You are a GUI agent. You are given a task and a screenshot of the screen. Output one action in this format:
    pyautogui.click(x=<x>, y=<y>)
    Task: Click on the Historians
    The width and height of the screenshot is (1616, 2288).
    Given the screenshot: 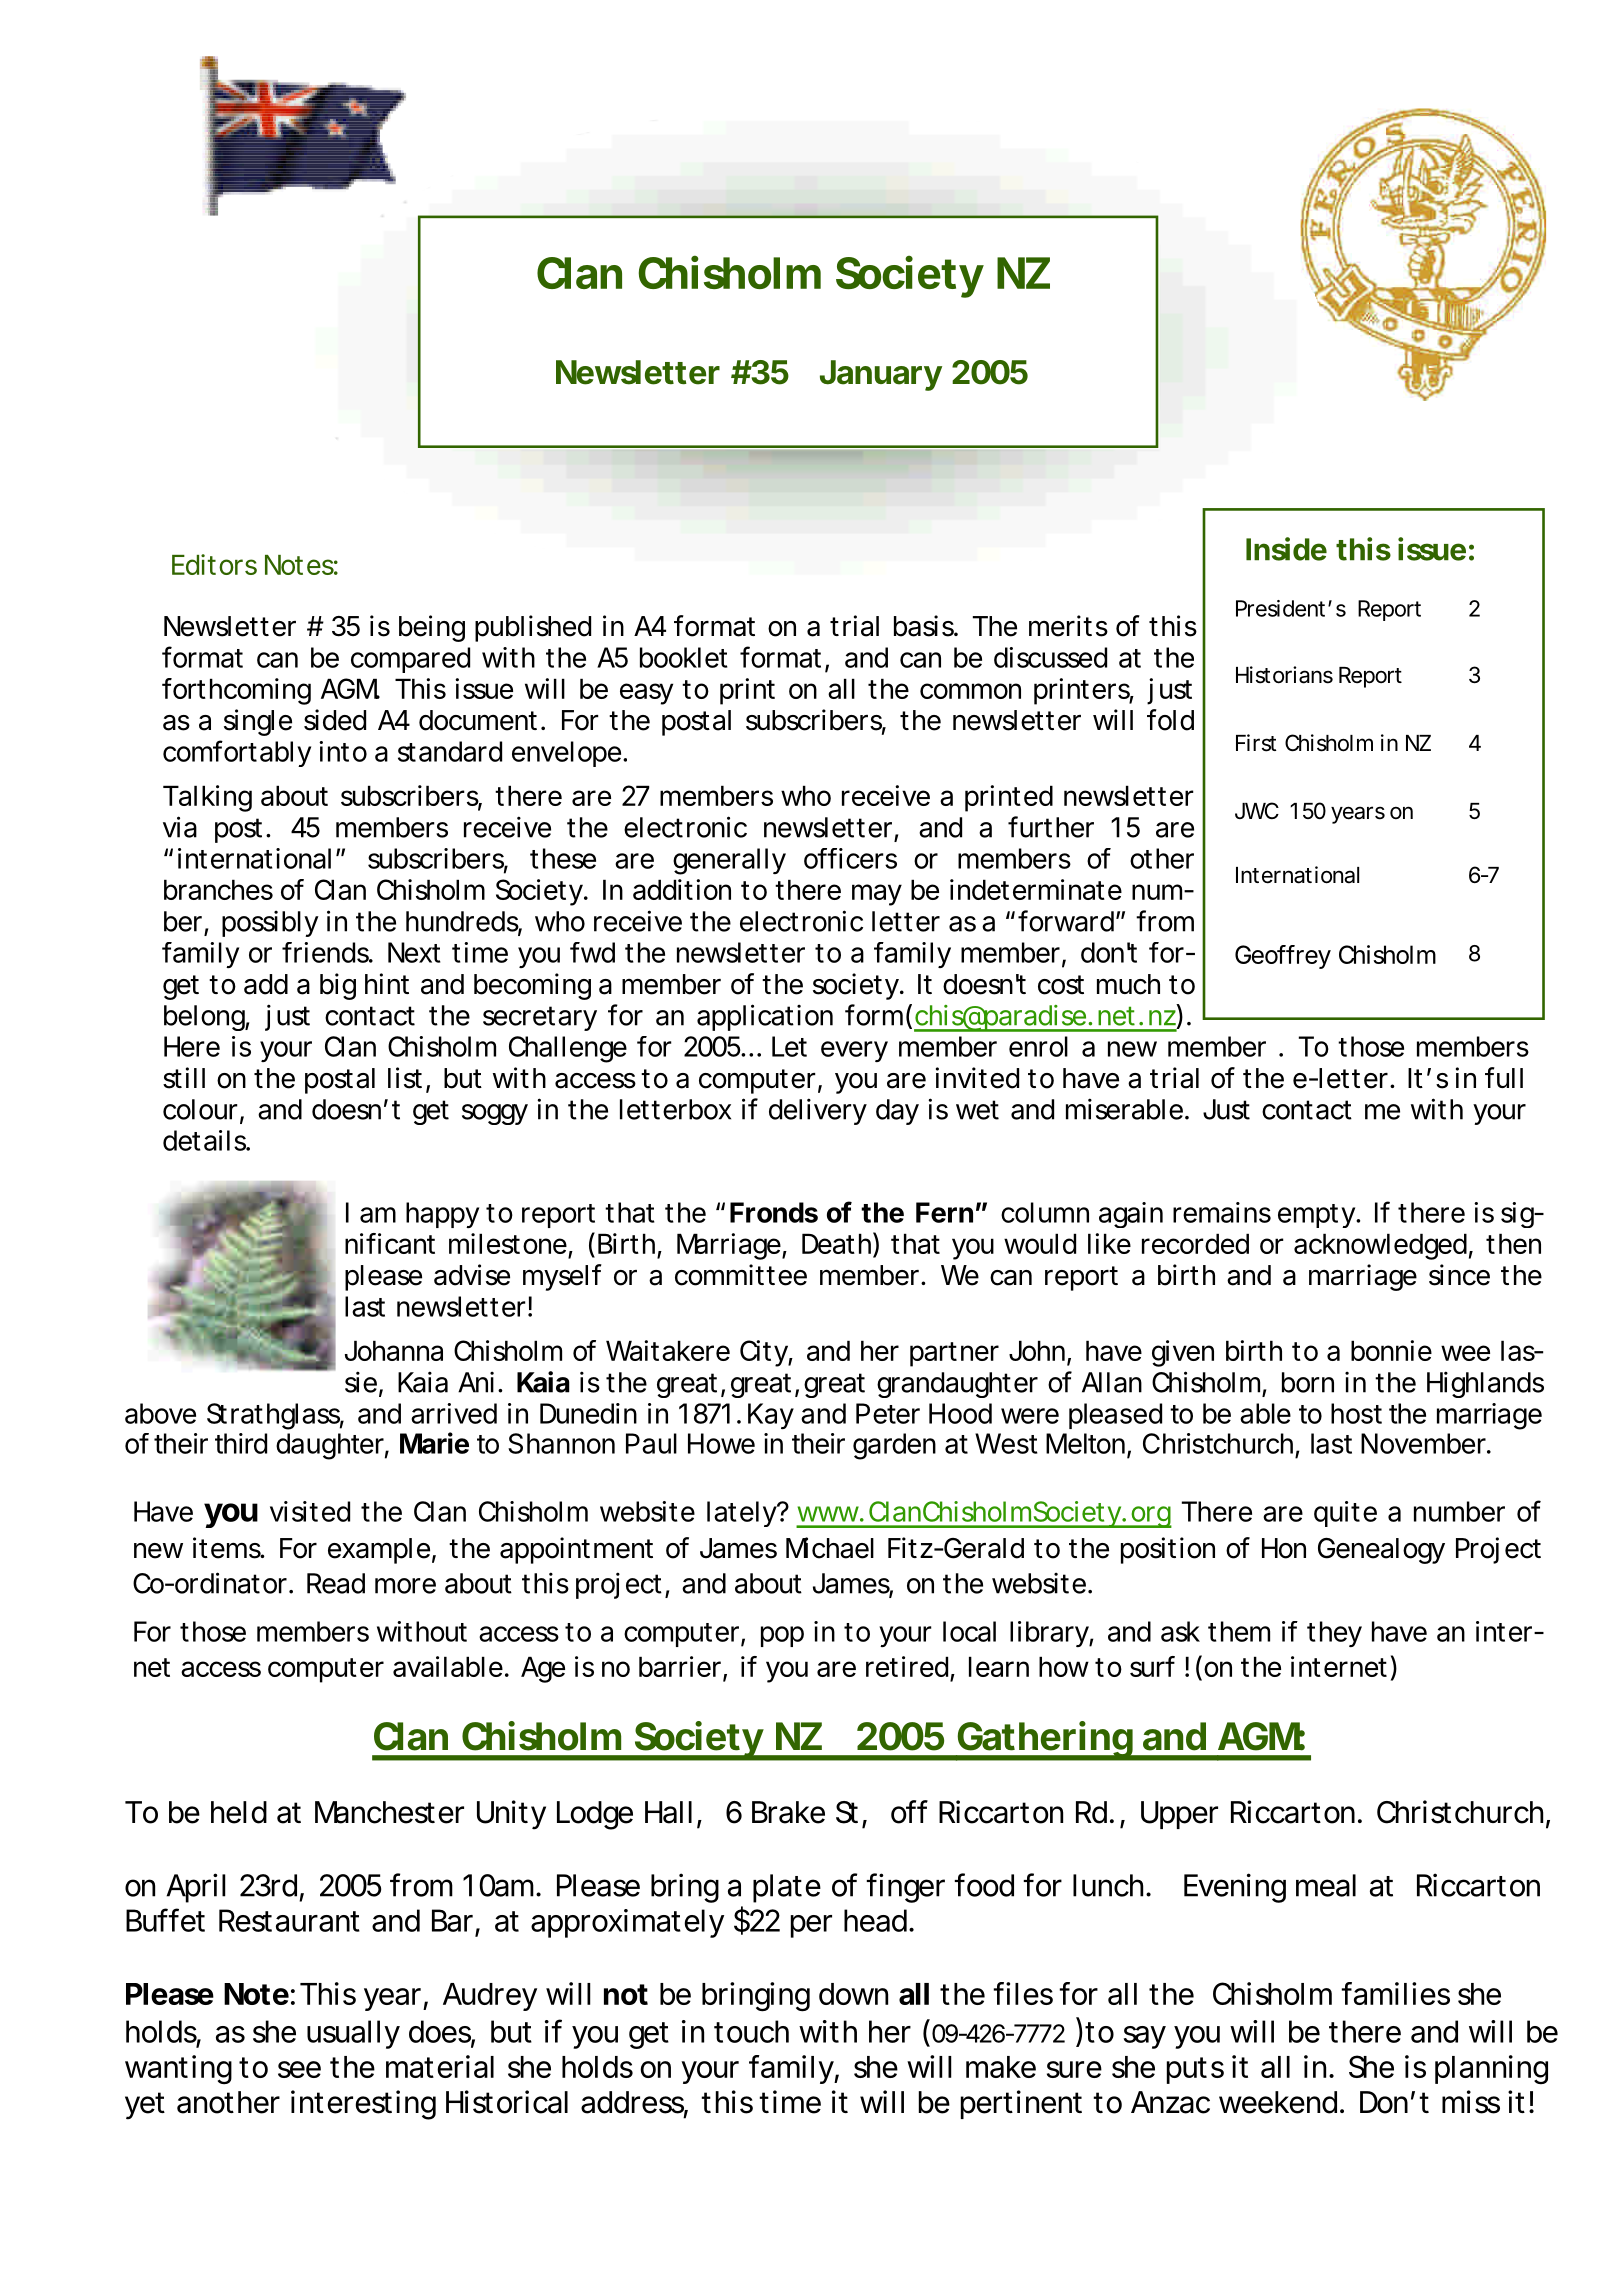 What is the action you would take?
    pyautogui.click(x=1284, y=675)
